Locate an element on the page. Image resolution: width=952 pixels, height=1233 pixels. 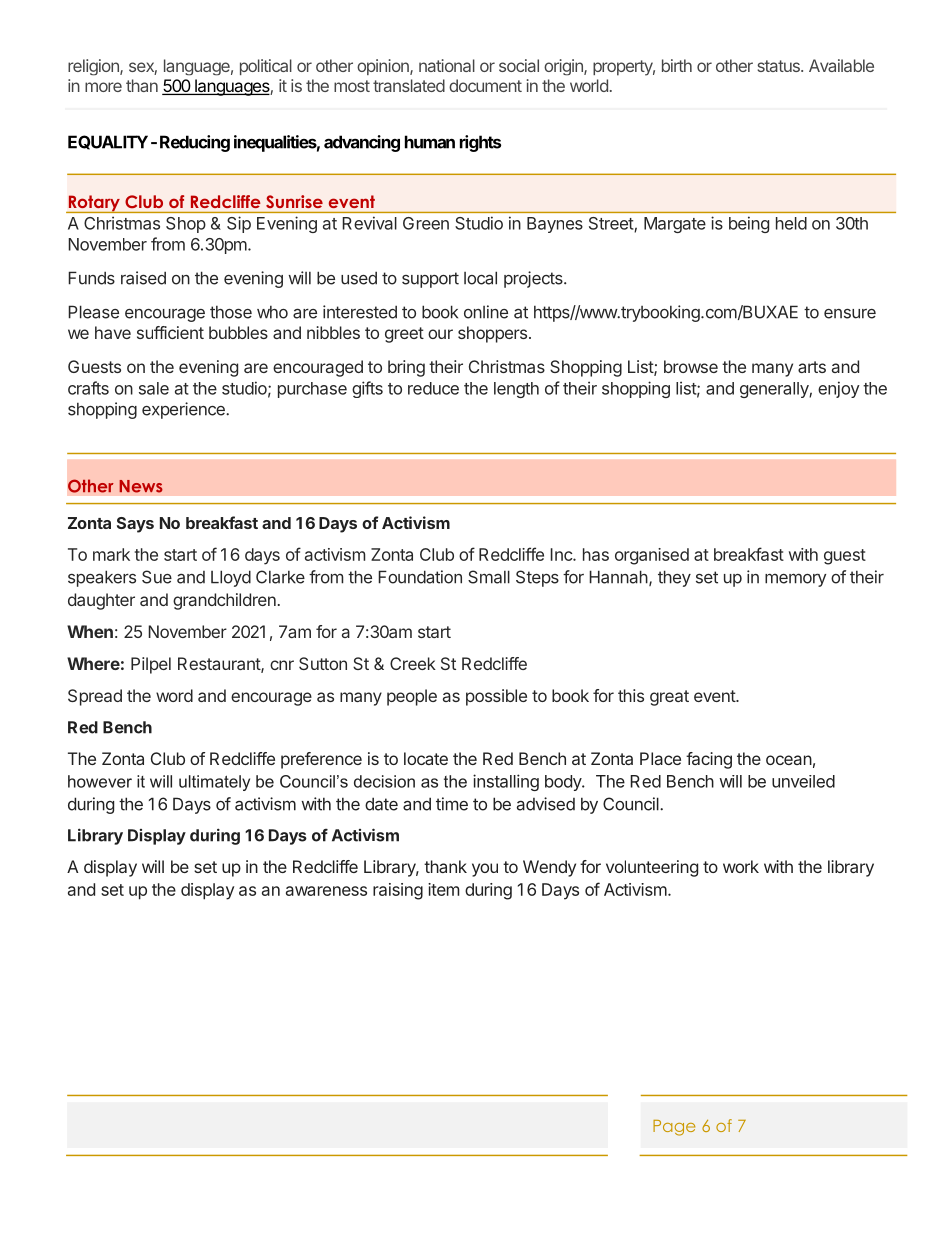
Small is located at coordinates (489, 577).
